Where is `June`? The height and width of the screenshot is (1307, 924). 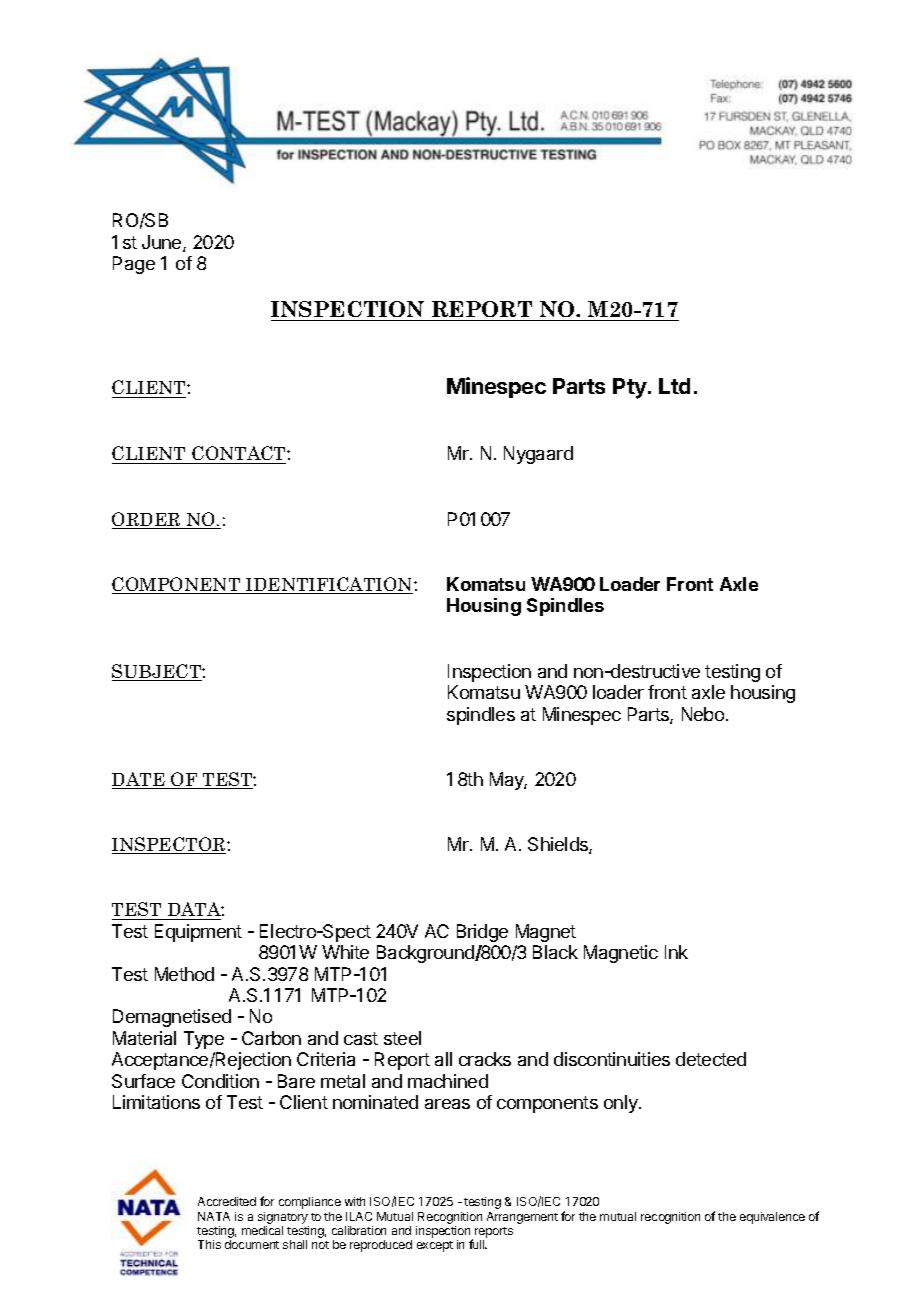
June is located at coordinates (163, 243).
